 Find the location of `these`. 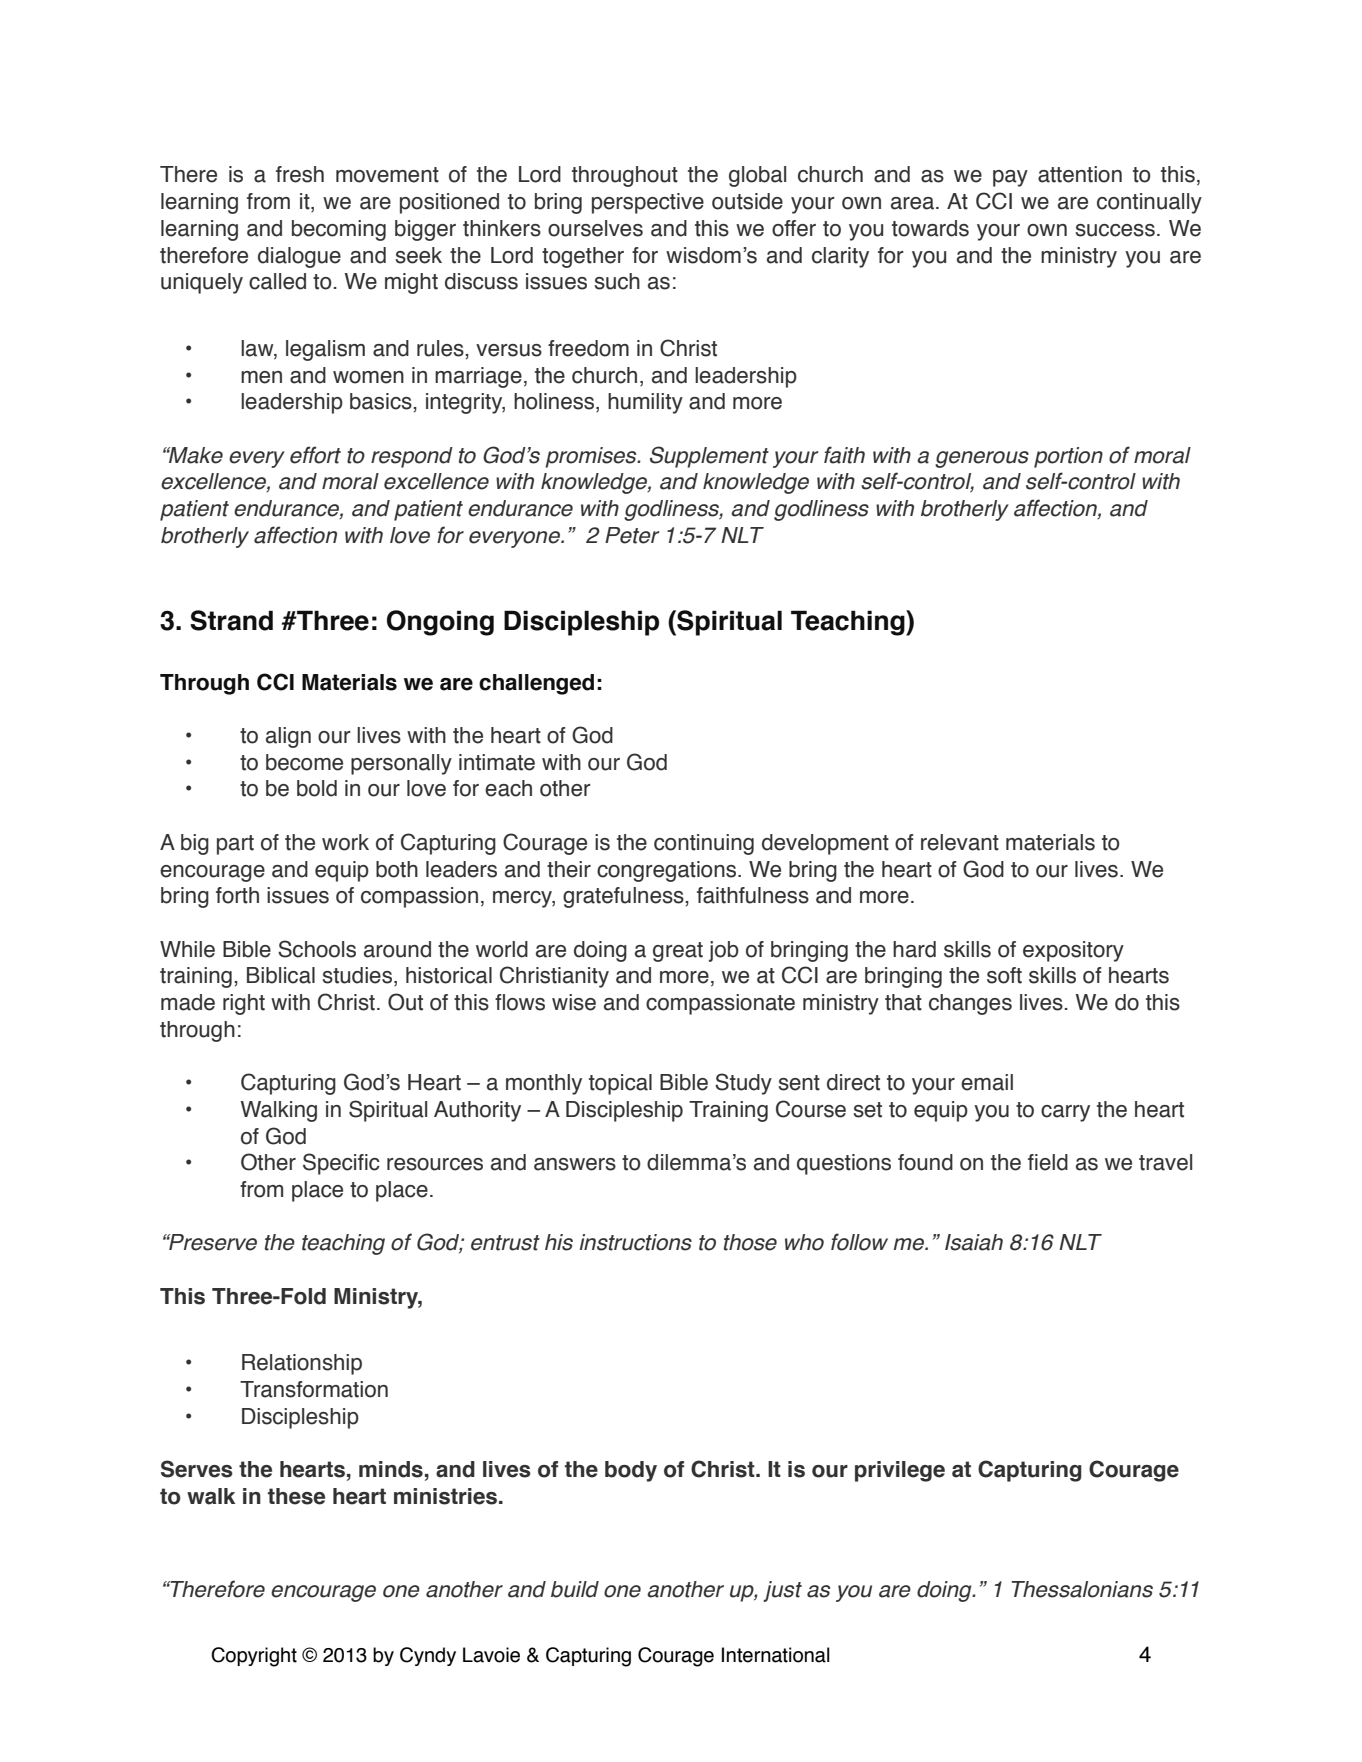

these is located at coordinates (296, 1496).
